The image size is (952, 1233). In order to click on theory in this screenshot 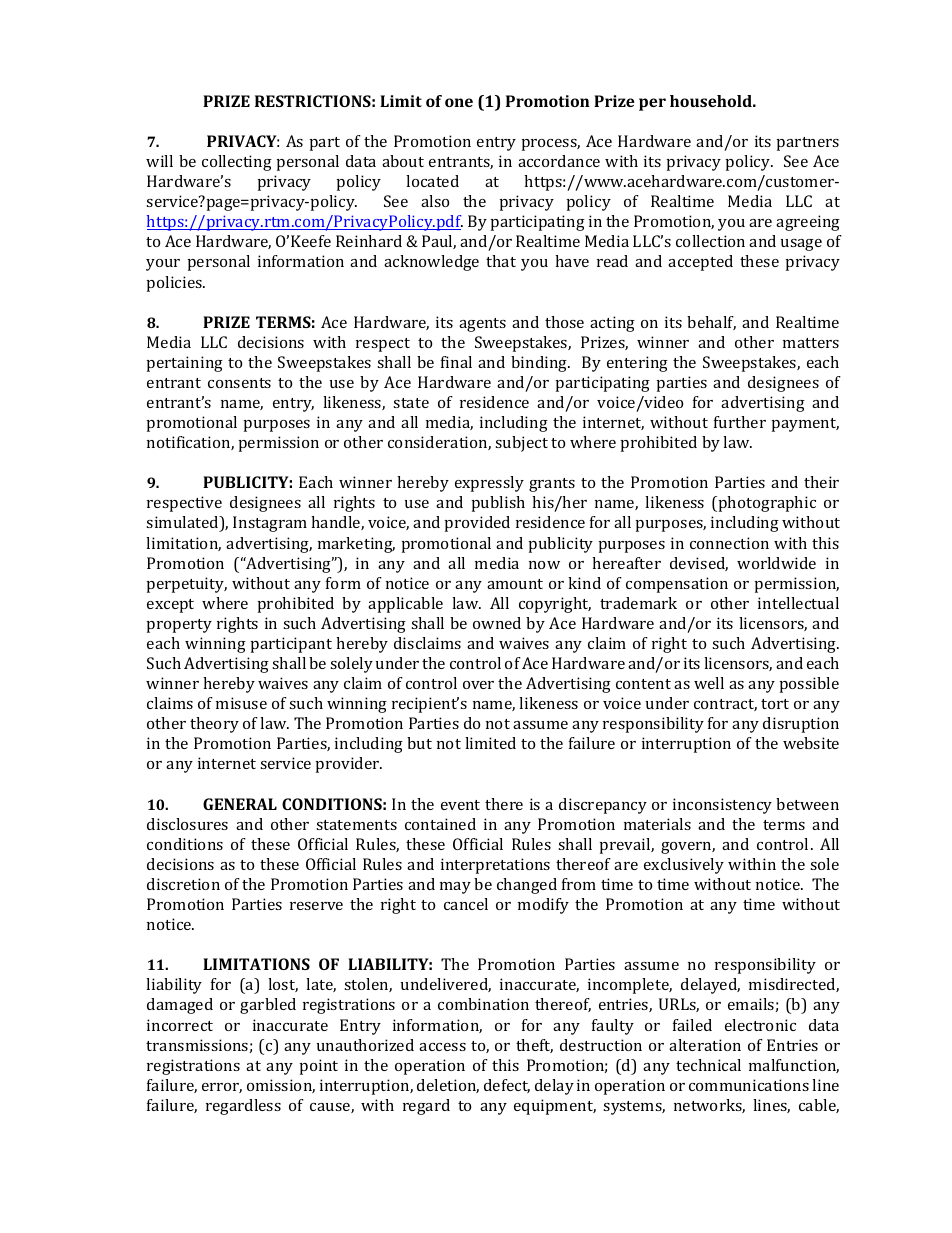, I will do `click(214, 725)`.
